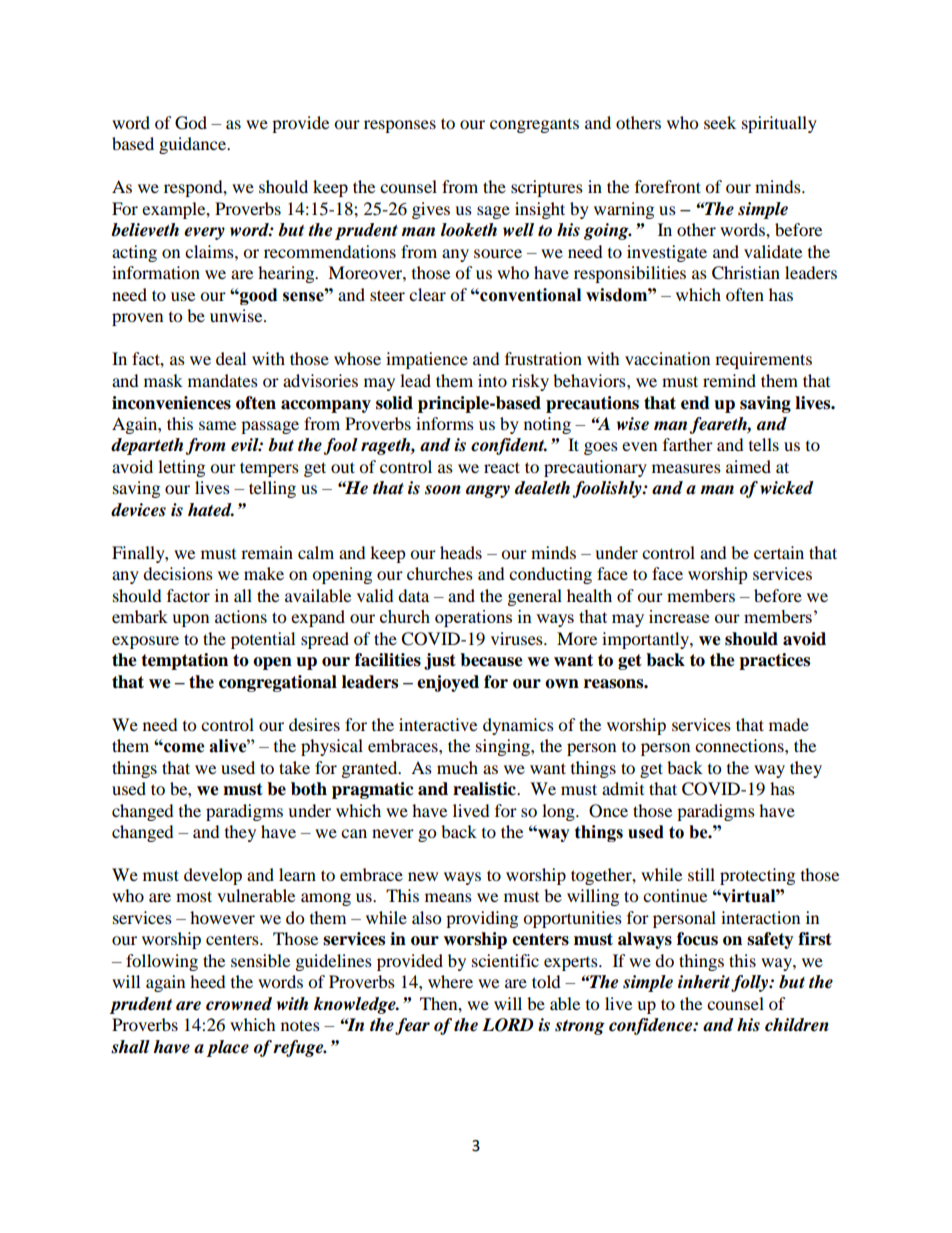 The height and width of the page is (1233, 952). I want to click on folly, so click(751, 983).
